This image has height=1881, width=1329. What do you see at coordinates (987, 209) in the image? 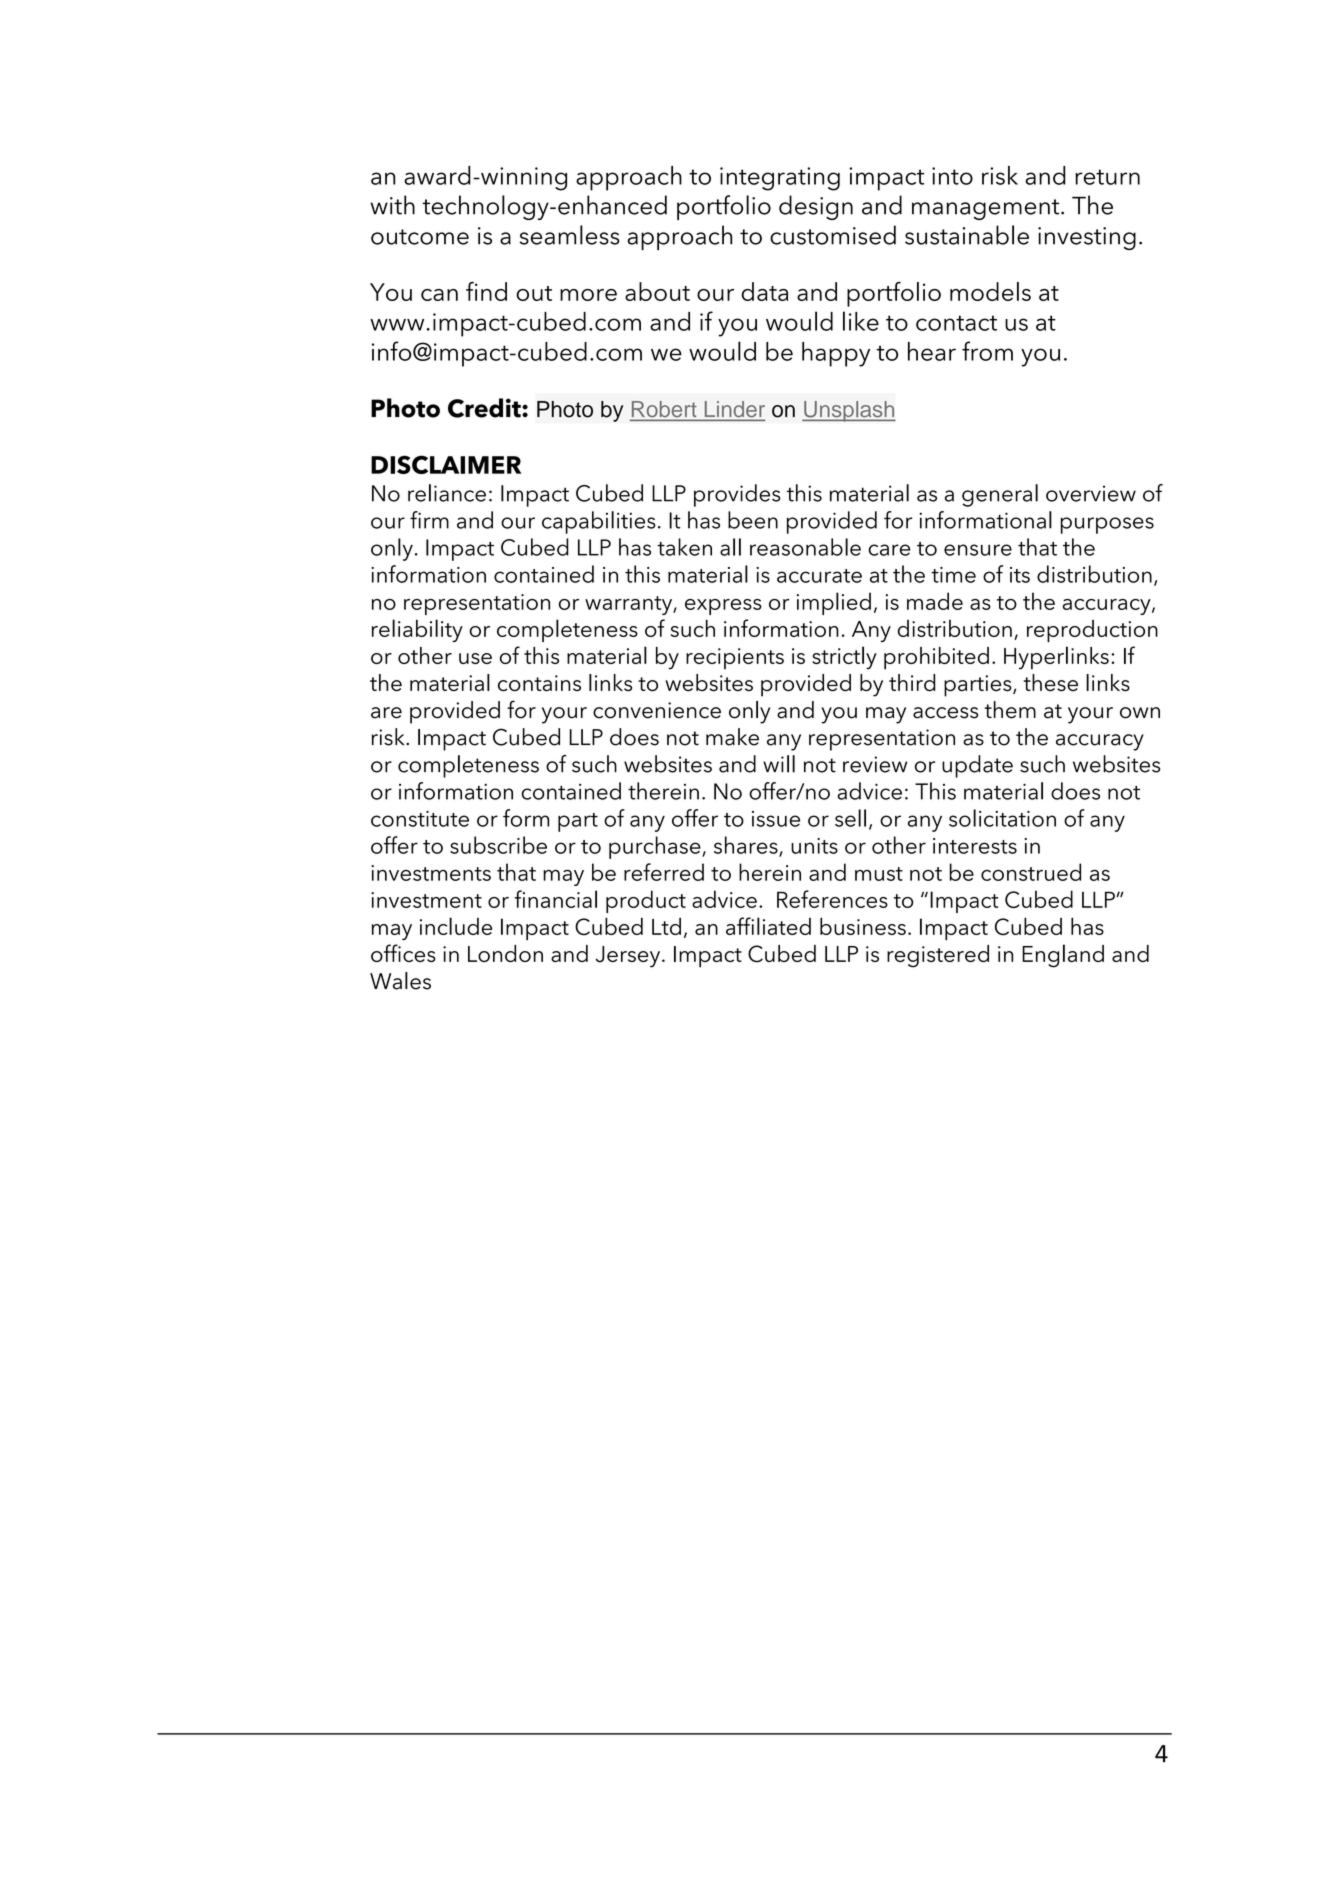
I see `management` at bounding box center [987, 209].
